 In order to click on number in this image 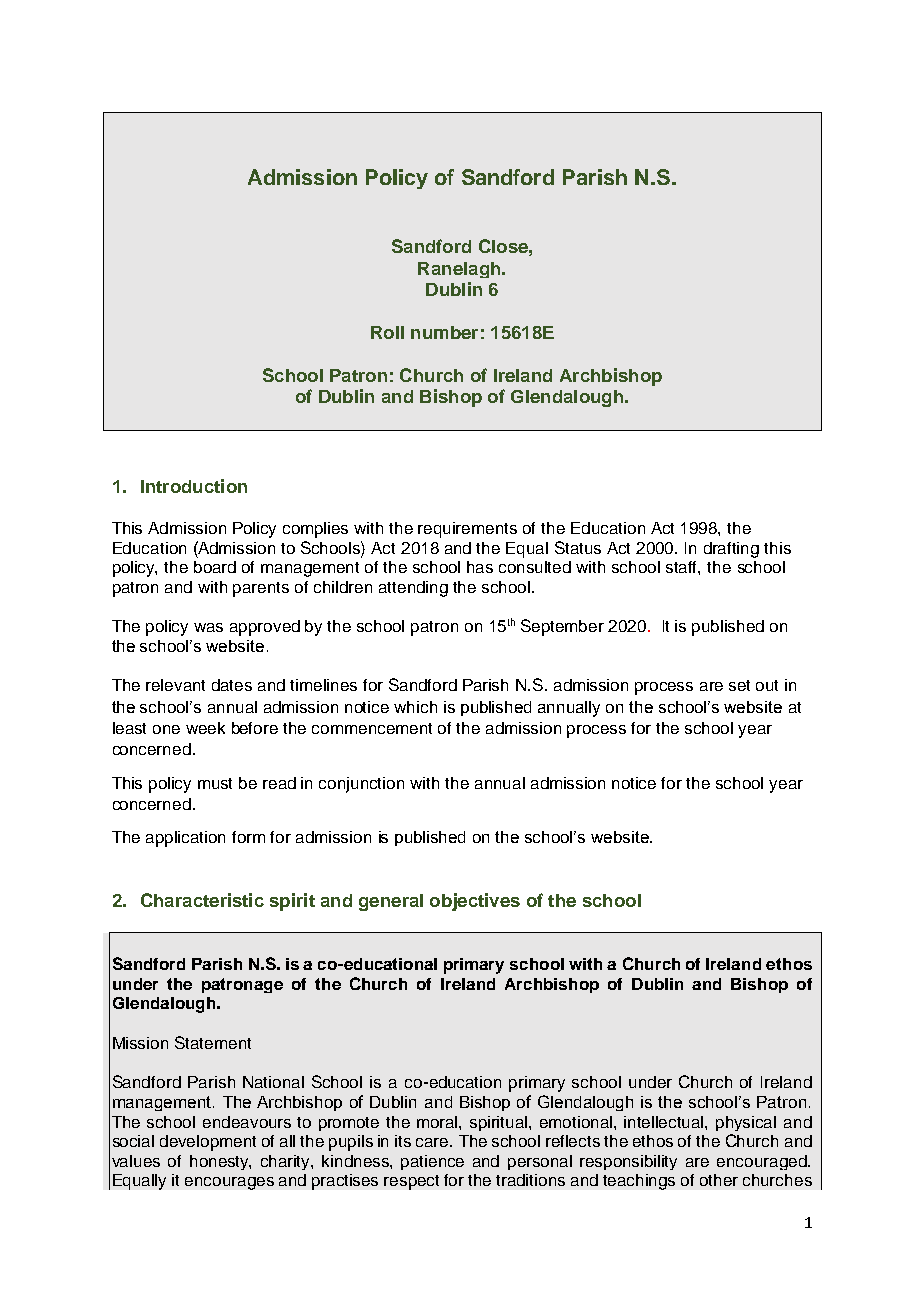, I will do `click(444, 332)`.
